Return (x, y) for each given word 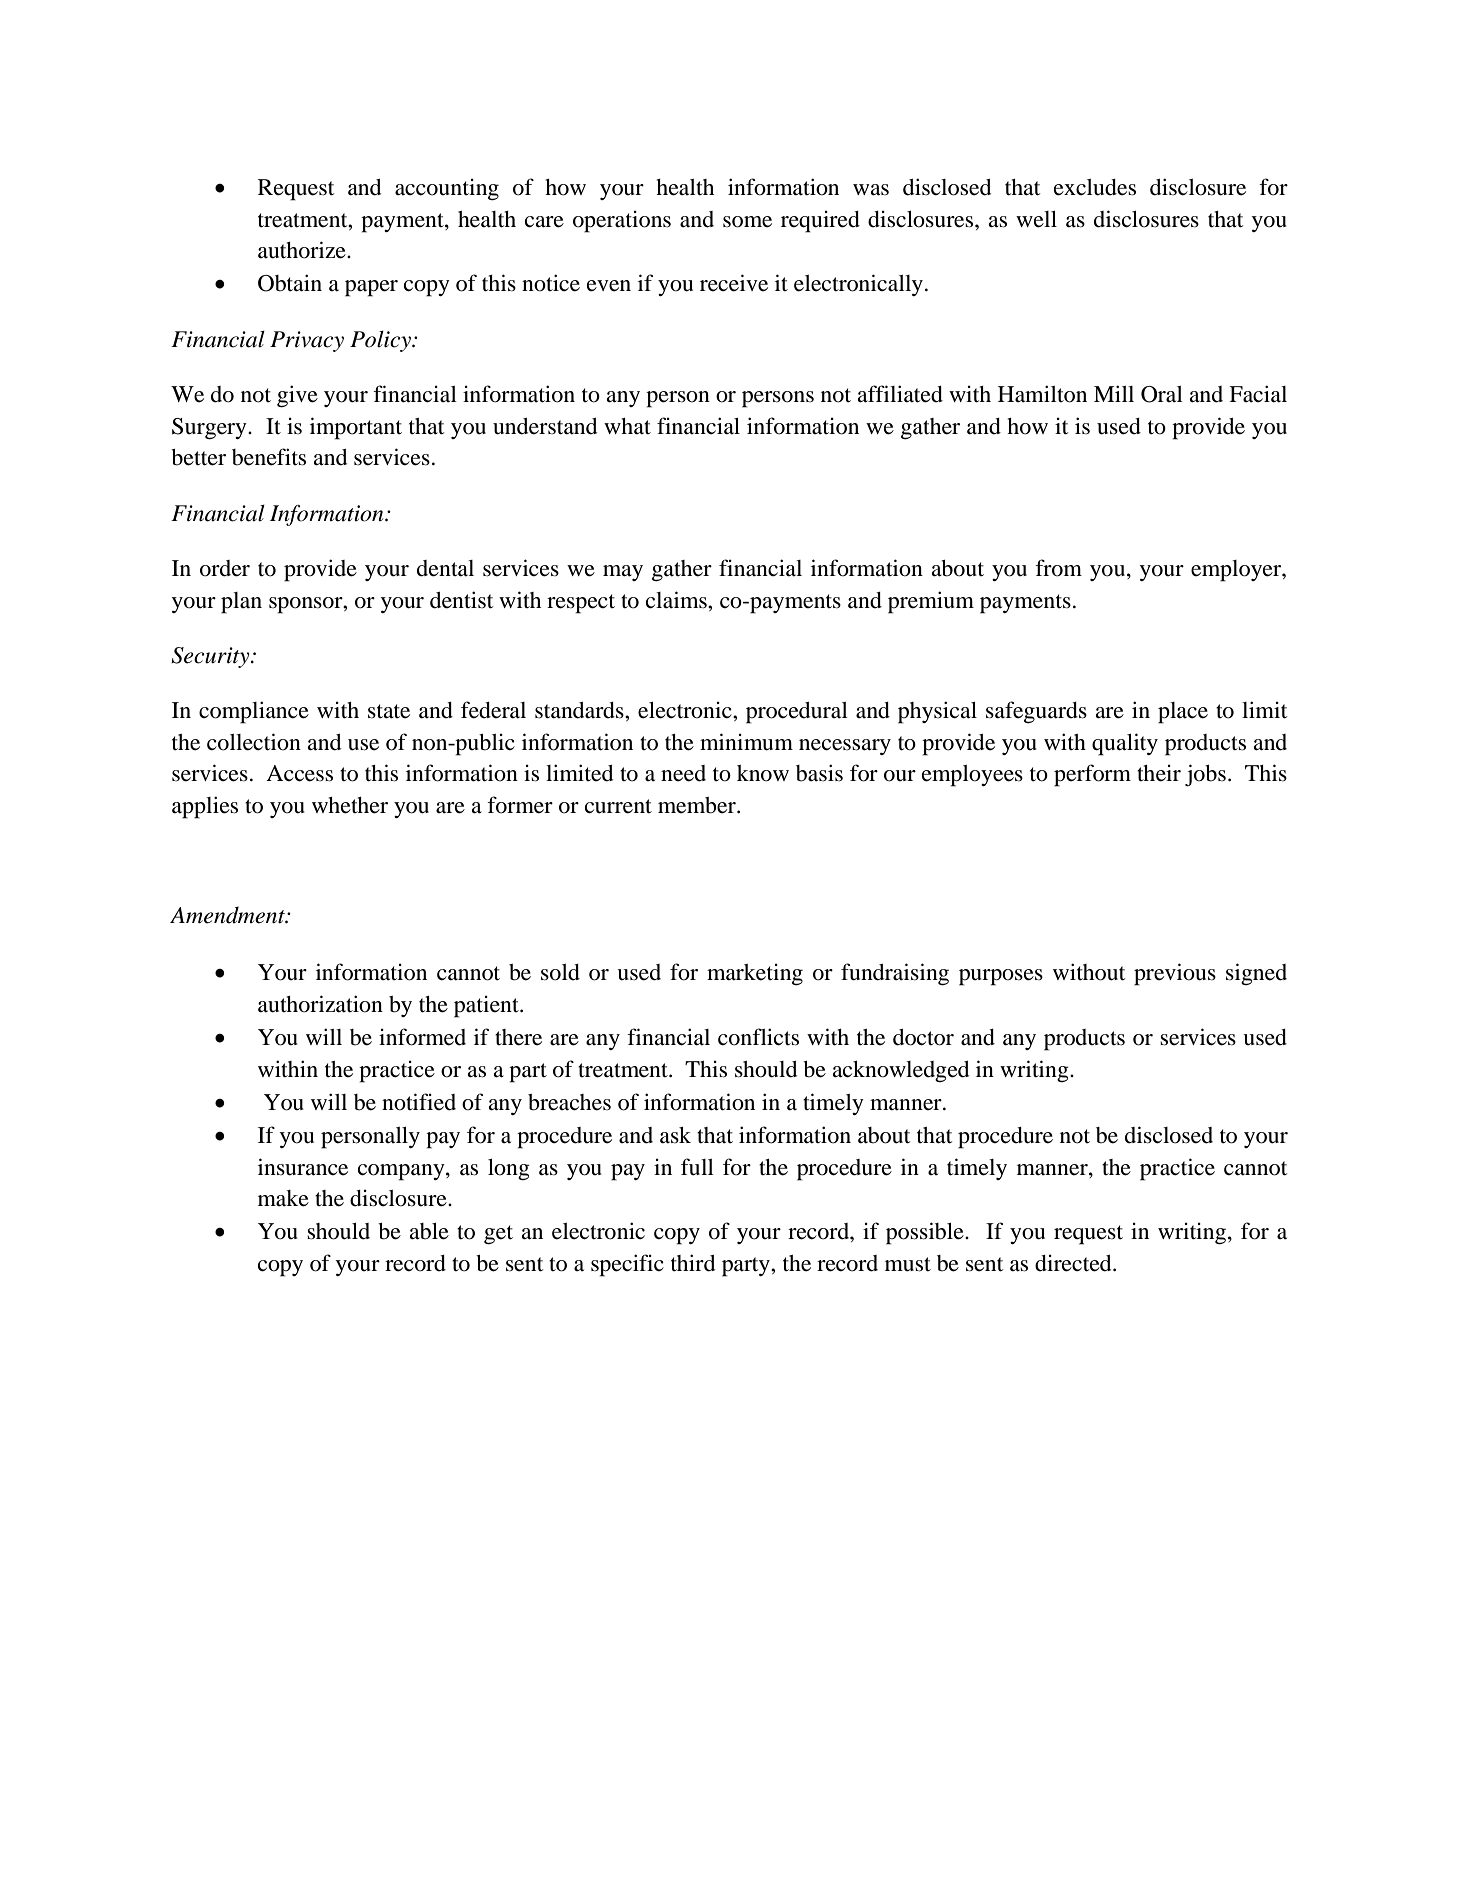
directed (1074, 1263)
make (283, 1198)
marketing (755, 974)
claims (677, 600)
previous (1175, 974)
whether (350, 805)
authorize (303, 250)
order (225, 568)
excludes (1095, 187)
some (747, 222)
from (1058, 568)
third (693, 1263)
